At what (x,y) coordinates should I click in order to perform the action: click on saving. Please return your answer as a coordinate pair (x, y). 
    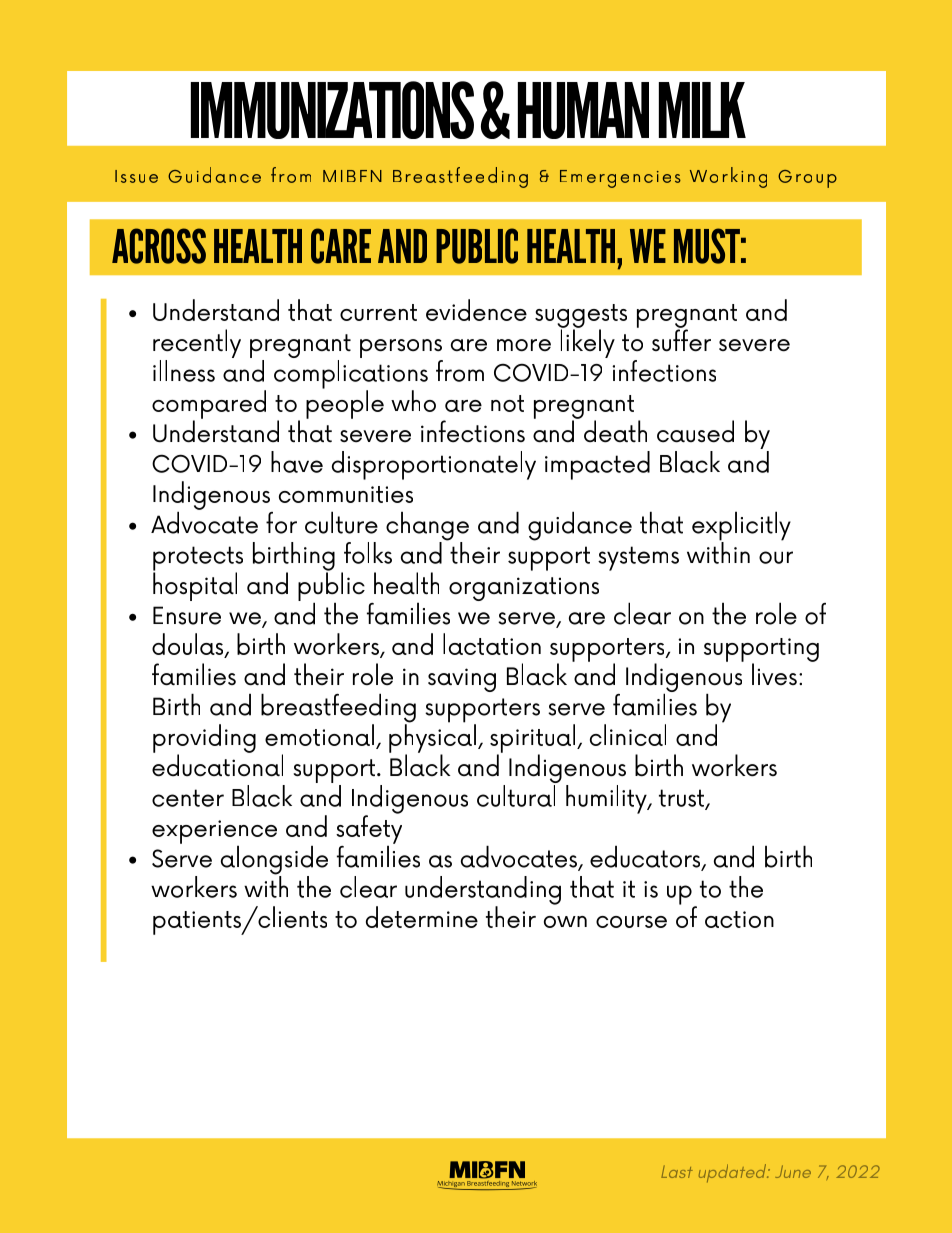
    Looking at the image, I should click on (462, 680).
